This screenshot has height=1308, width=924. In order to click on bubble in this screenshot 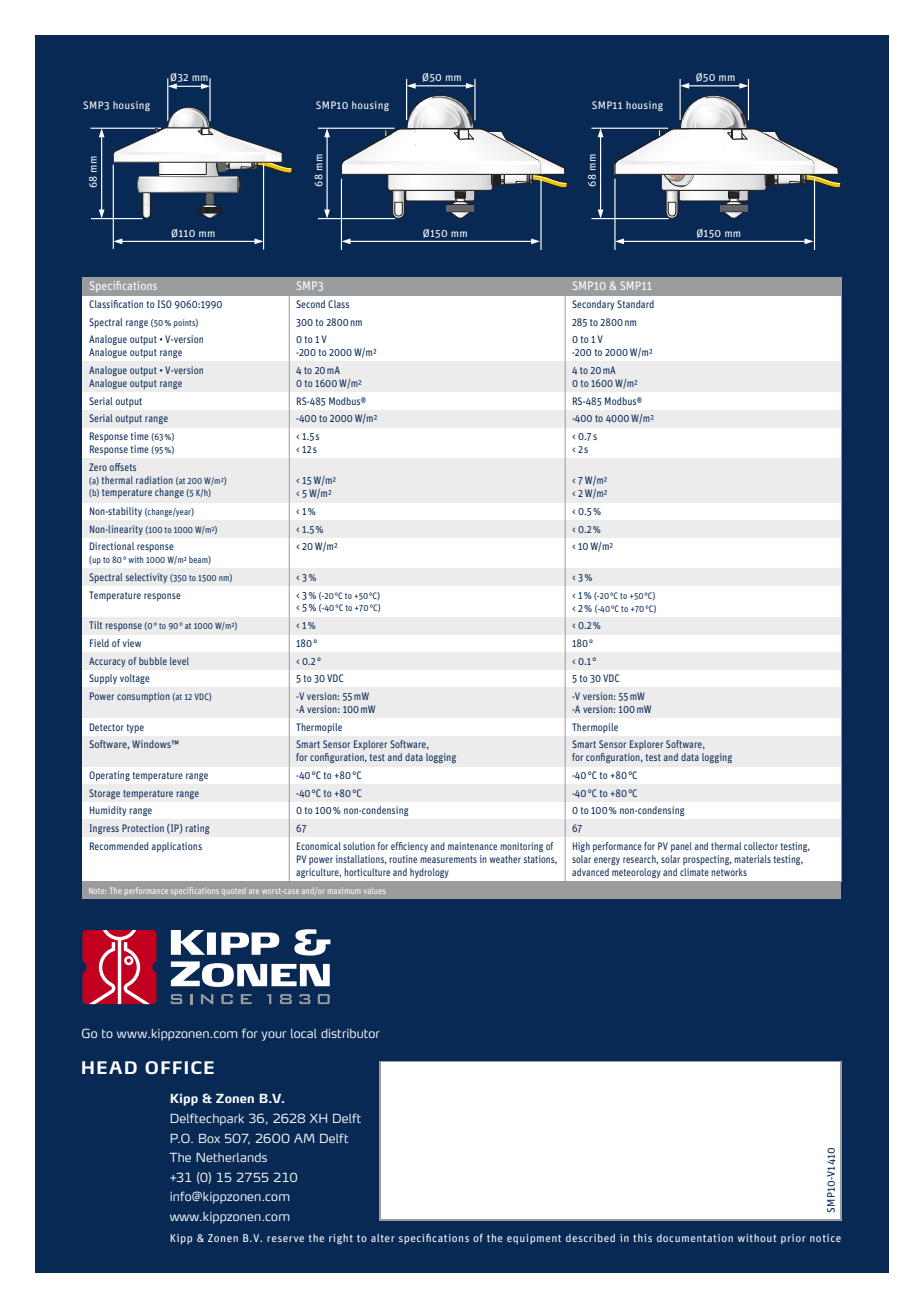, I will do `click(153, 661)`.
